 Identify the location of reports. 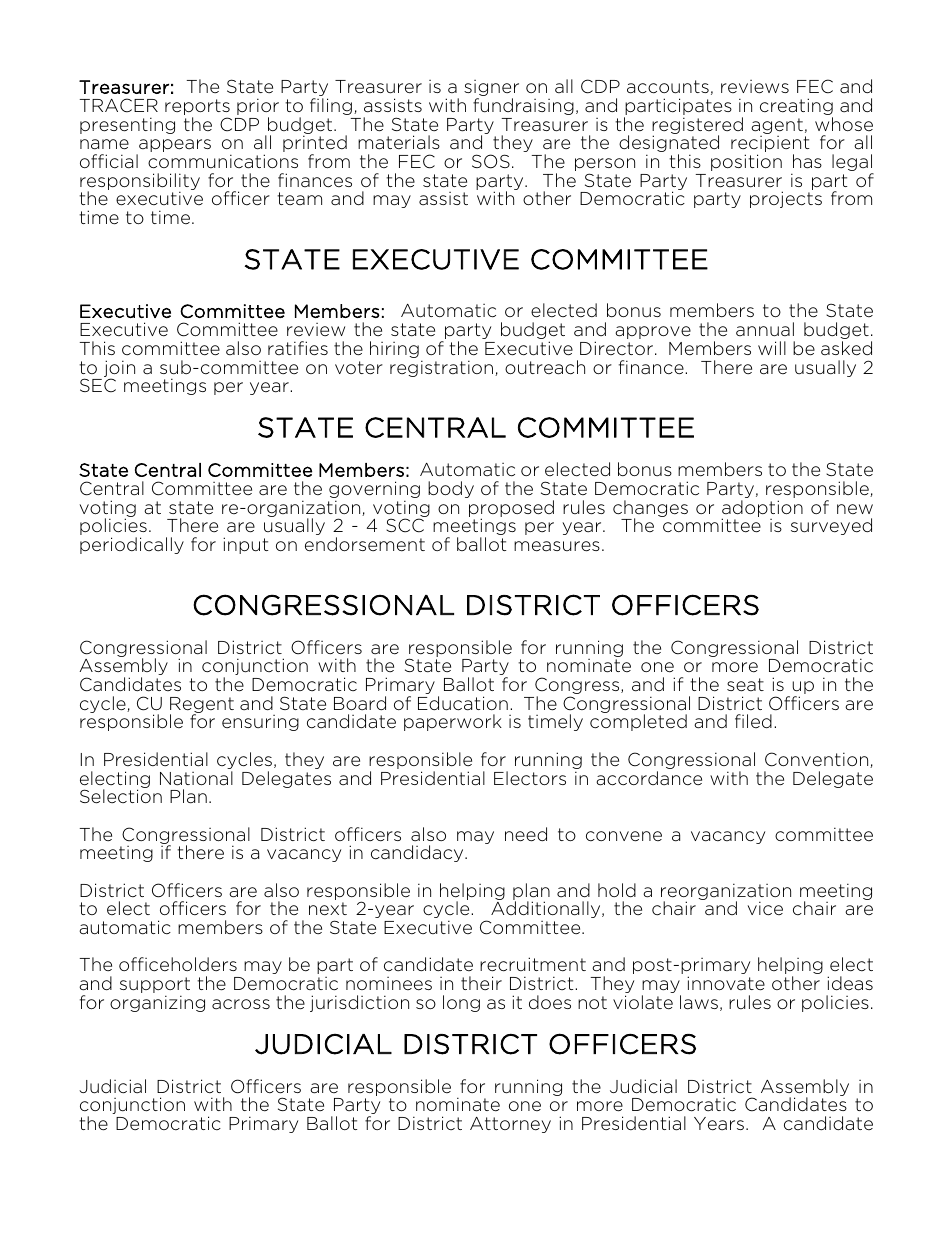
(197, 108).
